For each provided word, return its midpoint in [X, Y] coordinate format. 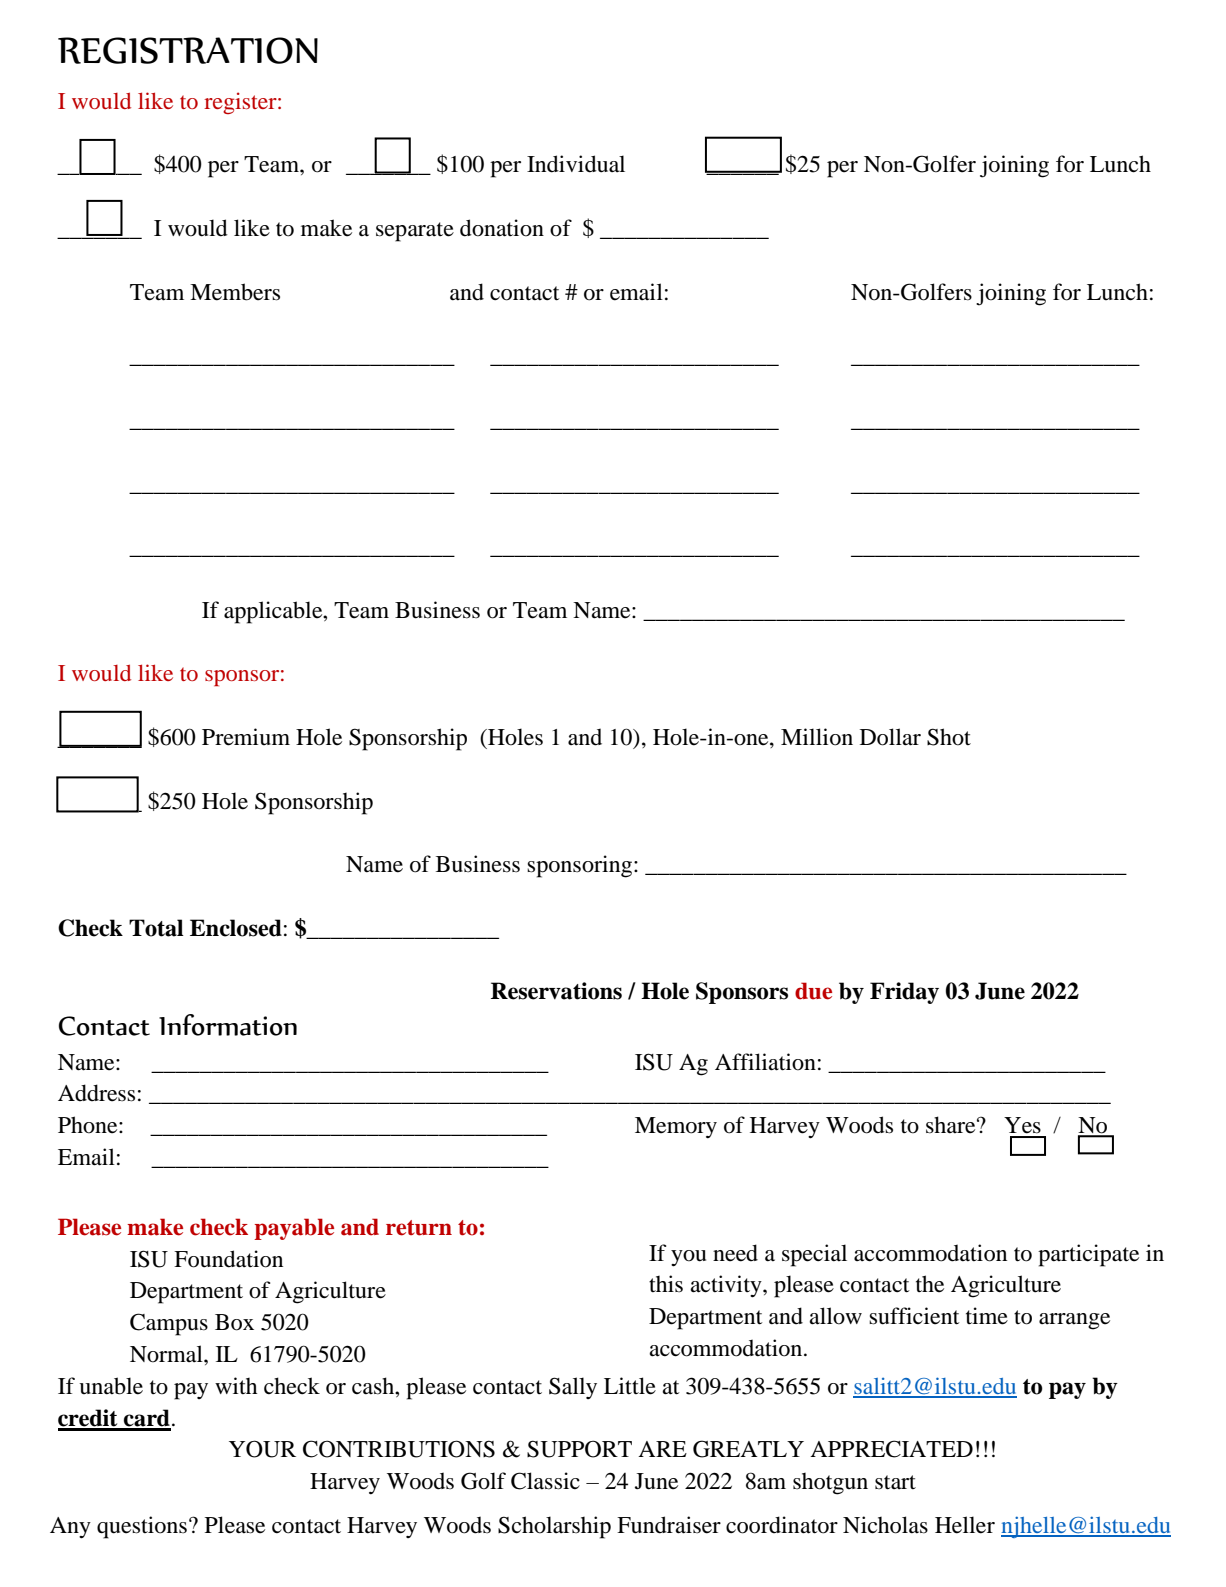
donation [502, 228]
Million [817, 737]
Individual [576, 164]
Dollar [890, 737]
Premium [246, 737]
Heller [965, 1525]
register [241, 103]
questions [142, 1527]
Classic [545, 1481]
